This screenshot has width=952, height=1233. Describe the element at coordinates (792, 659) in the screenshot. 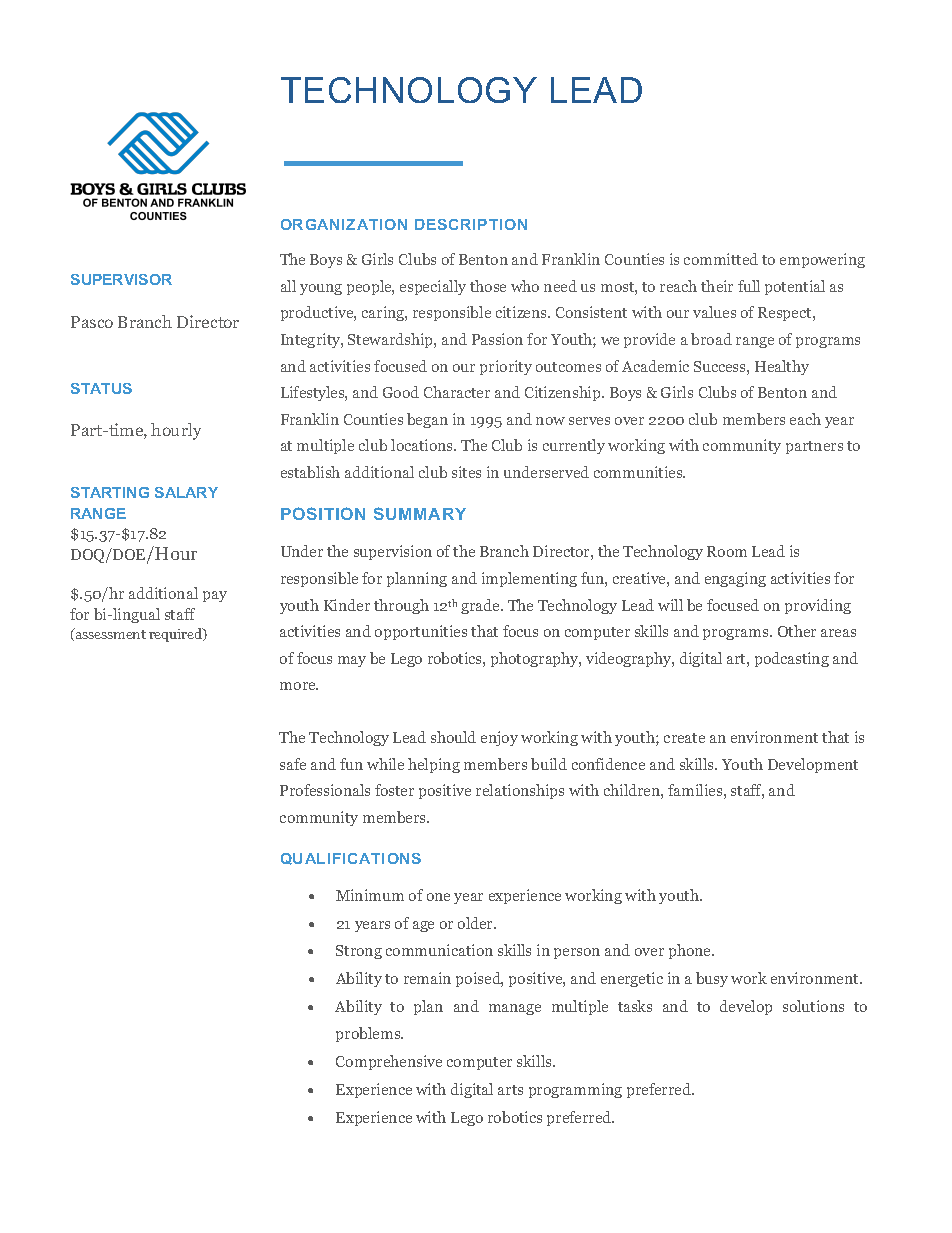

I see `podcasting` at that location.
